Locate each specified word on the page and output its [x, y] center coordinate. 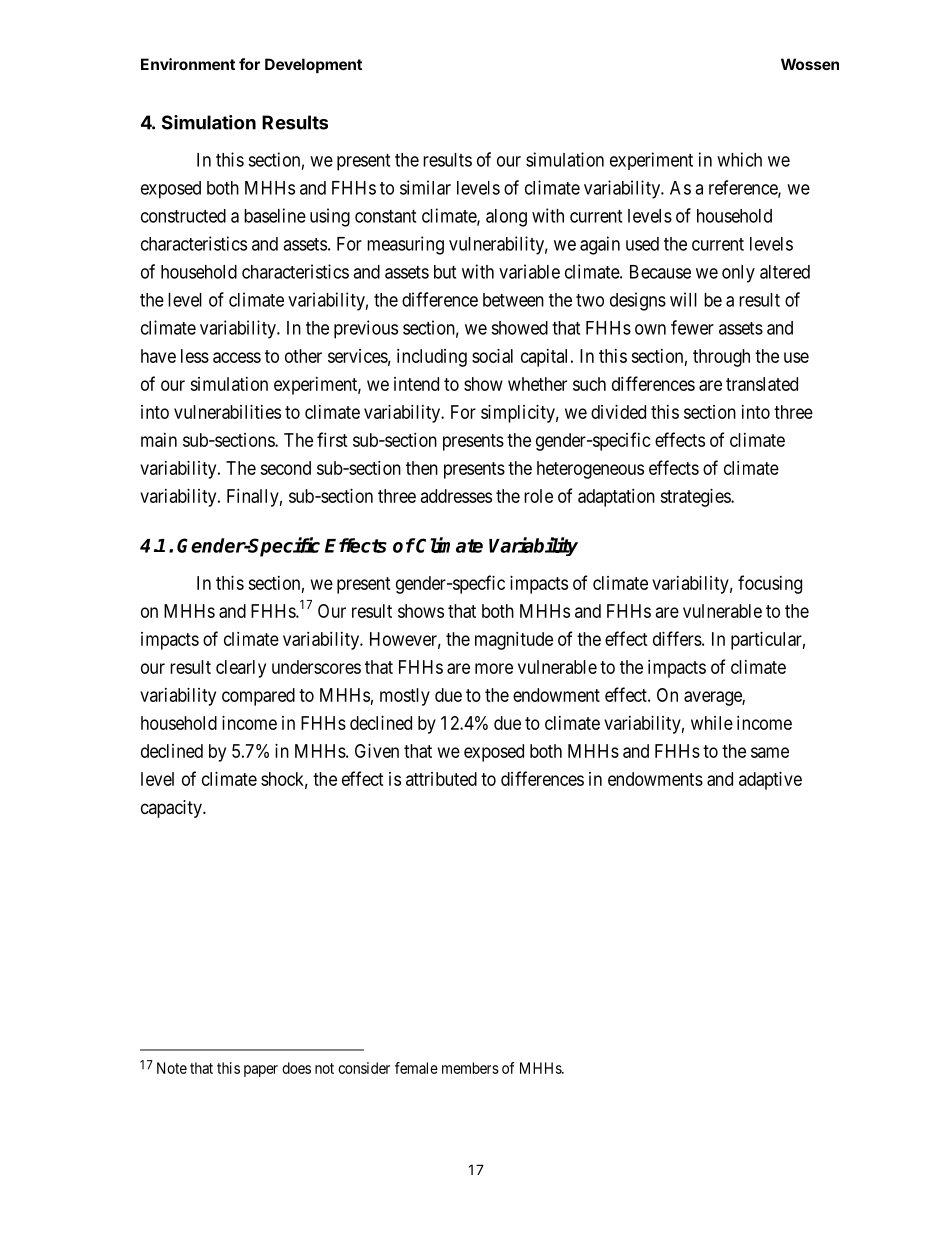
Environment [188, 64]
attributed [441, 779]
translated [762, 384]
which [739, 159]
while [712, 723]
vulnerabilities [227, 412]
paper [261, 1071]
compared [258, 697]
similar [425, 187]
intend [416, 384]
